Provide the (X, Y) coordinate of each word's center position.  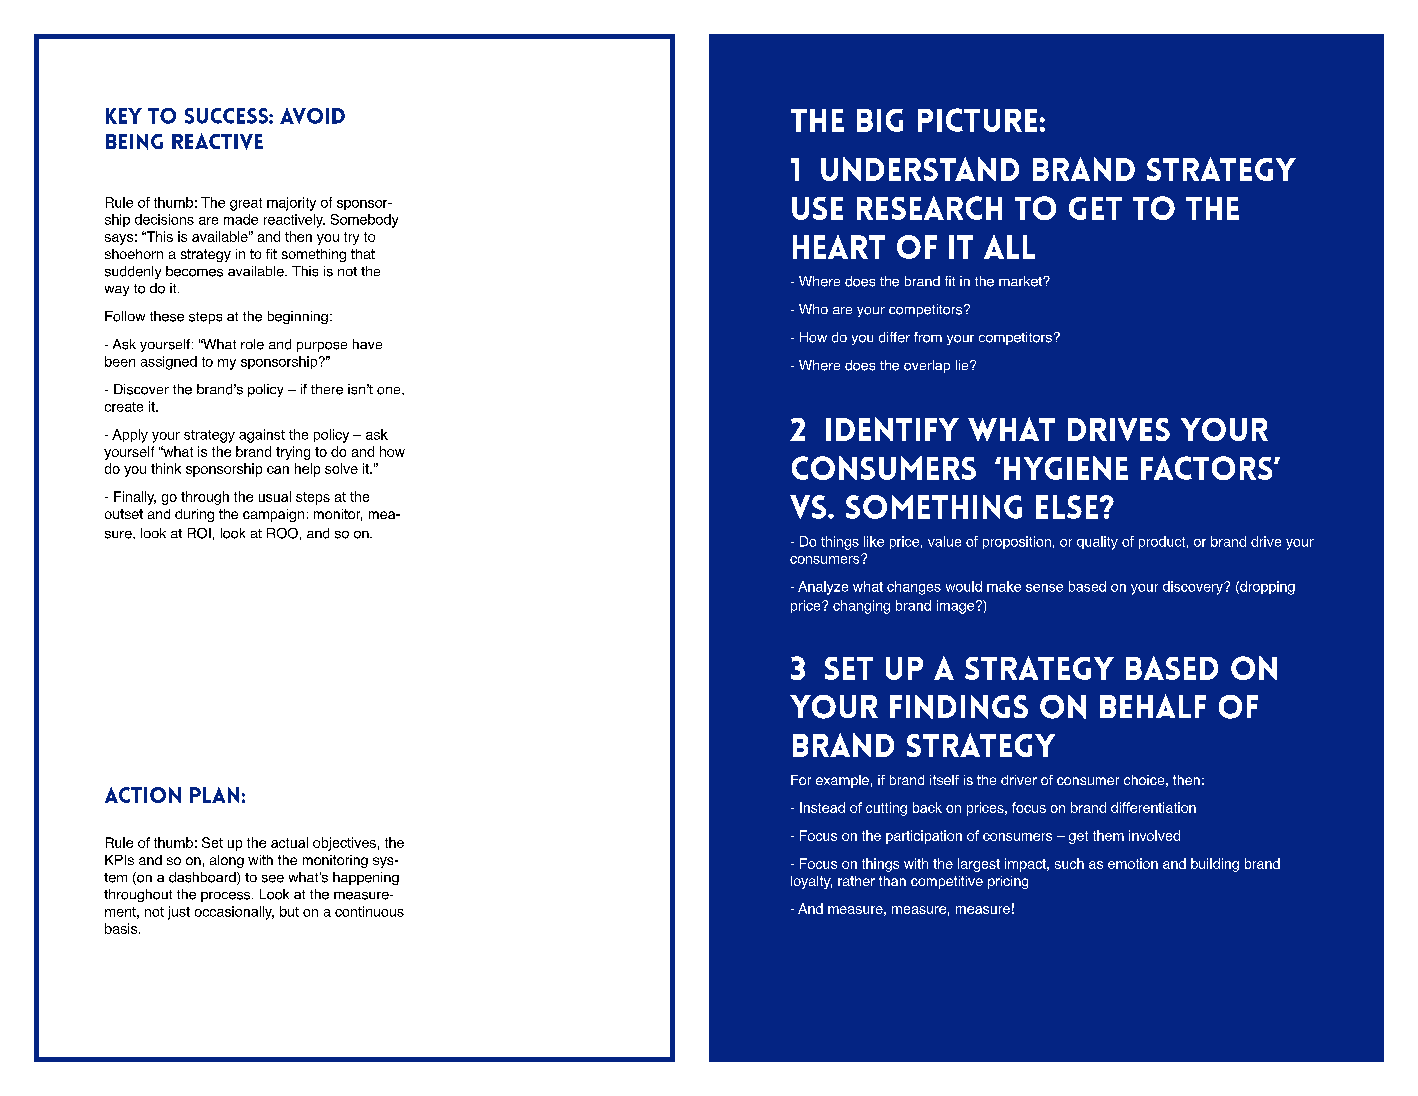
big (880, 120)
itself (944, 780)
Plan (214, 795)
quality (1097, 543)
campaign (273, 515)
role (252, 344)
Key (124, 116)
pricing (1008, 882)
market (1021, 281)
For (801, 780)
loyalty (811, 882)
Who (813, 309)
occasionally (234, 913)
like (874, 541)
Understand (920, 169)
